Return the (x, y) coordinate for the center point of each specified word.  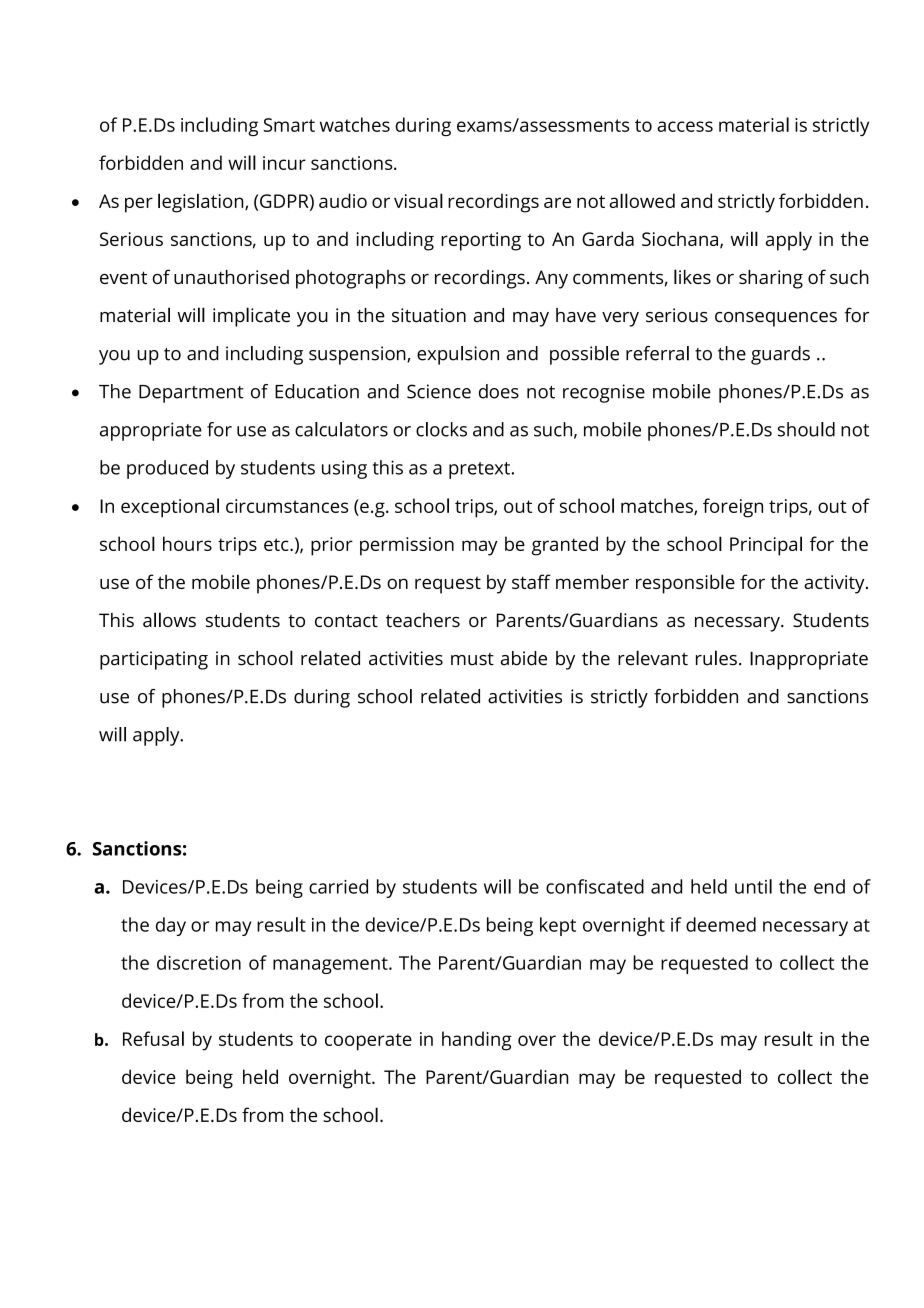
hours (187, 543)
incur (284, 163)
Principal (766, 546)
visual (418, 200)
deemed (721, 924)
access (685, 126)
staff (531, 581)
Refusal (153, 1038)
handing (476, 1041)
